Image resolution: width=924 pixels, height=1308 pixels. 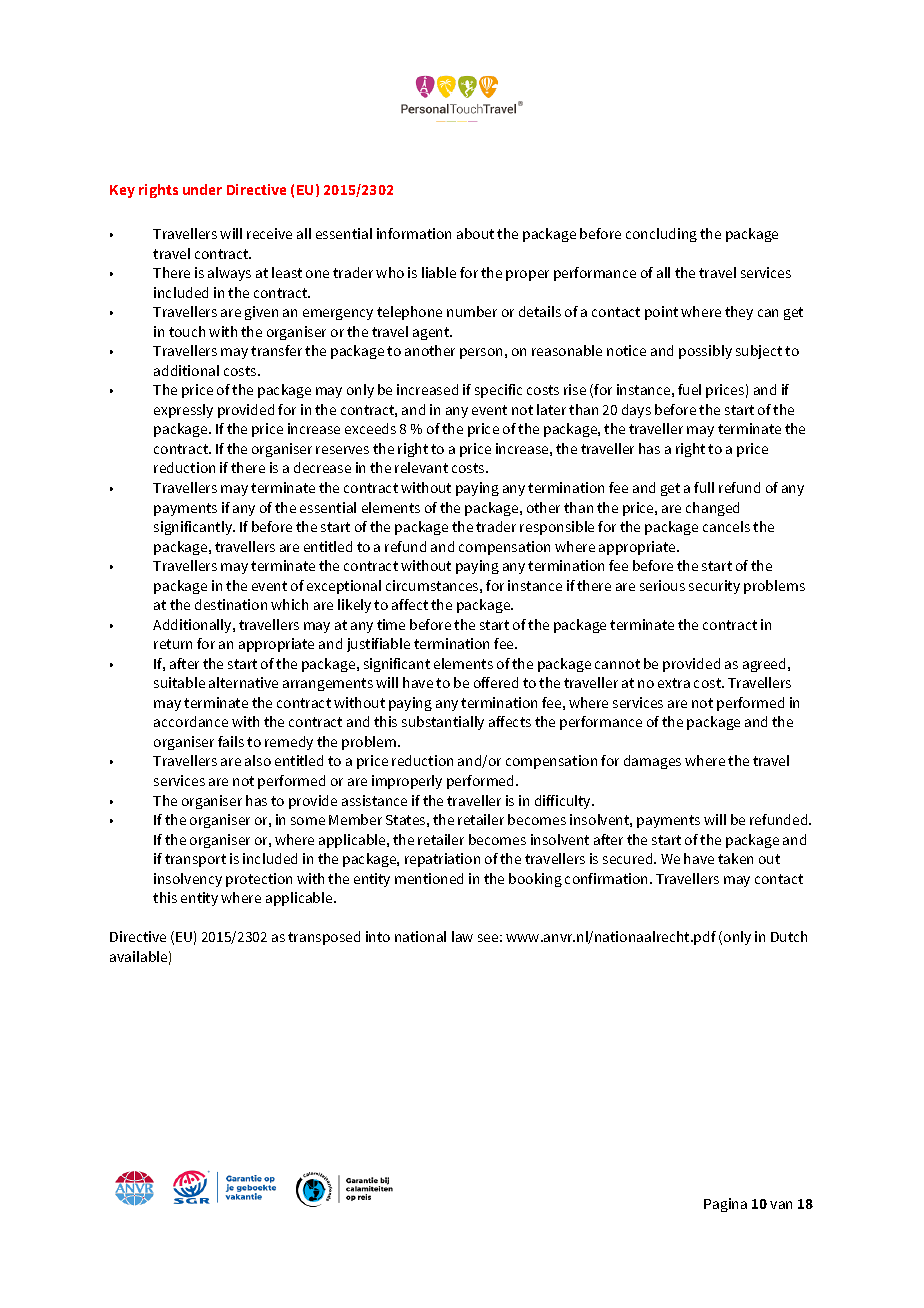 I want to click on cancels, so click(x=726, y=526).
